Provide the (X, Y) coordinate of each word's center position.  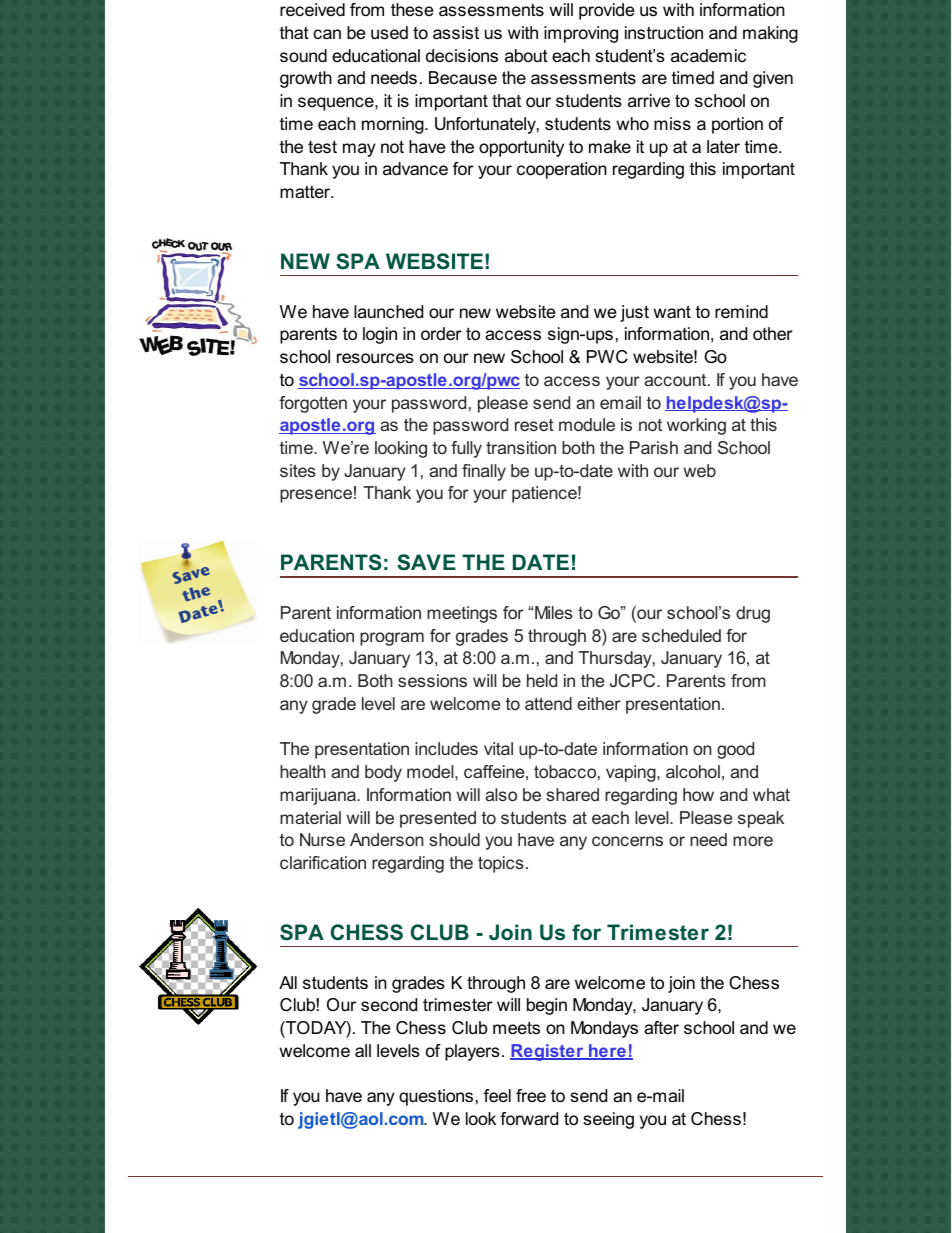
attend (548, 703)
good (735, 750)
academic (708, 56)
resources (375, 358)
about (526, 55)
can (327, 34)
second (389, 1005)
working (696, 426)
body (383, 773)
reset (534, 425)
